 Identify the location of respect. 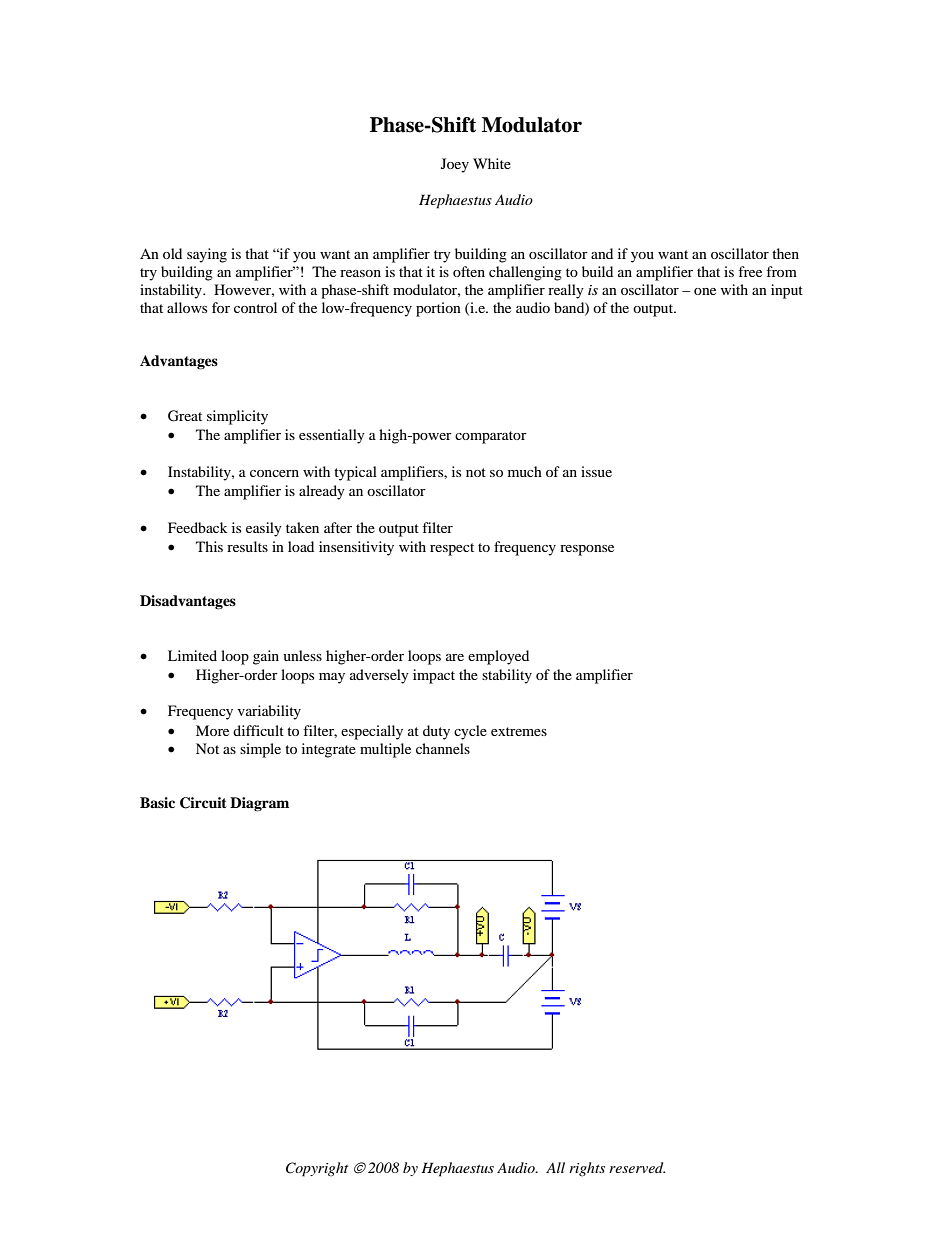
(452, 549).
